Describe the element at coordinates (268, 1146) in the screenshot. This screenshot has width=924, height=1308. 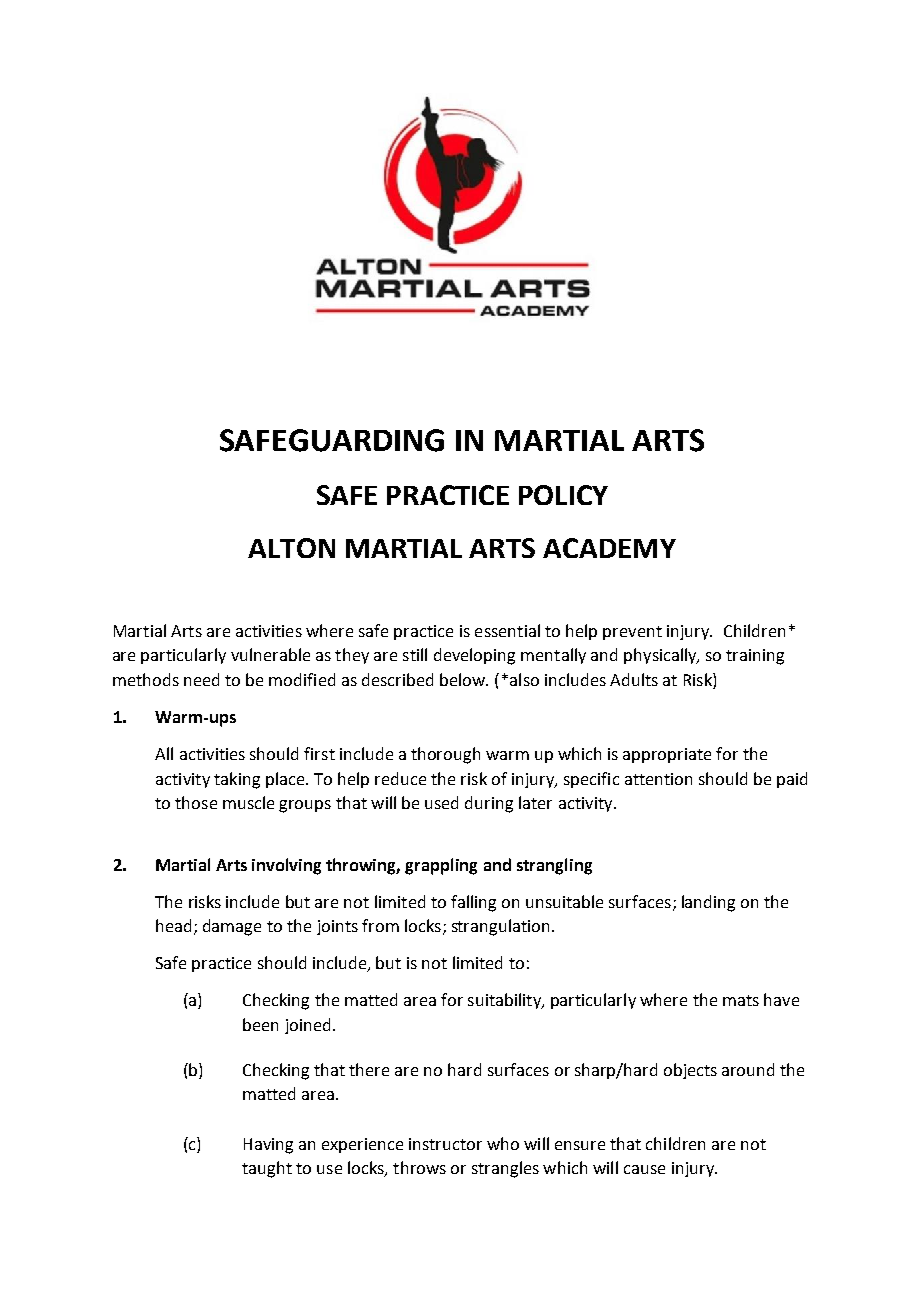
I see `Having` at that location.
